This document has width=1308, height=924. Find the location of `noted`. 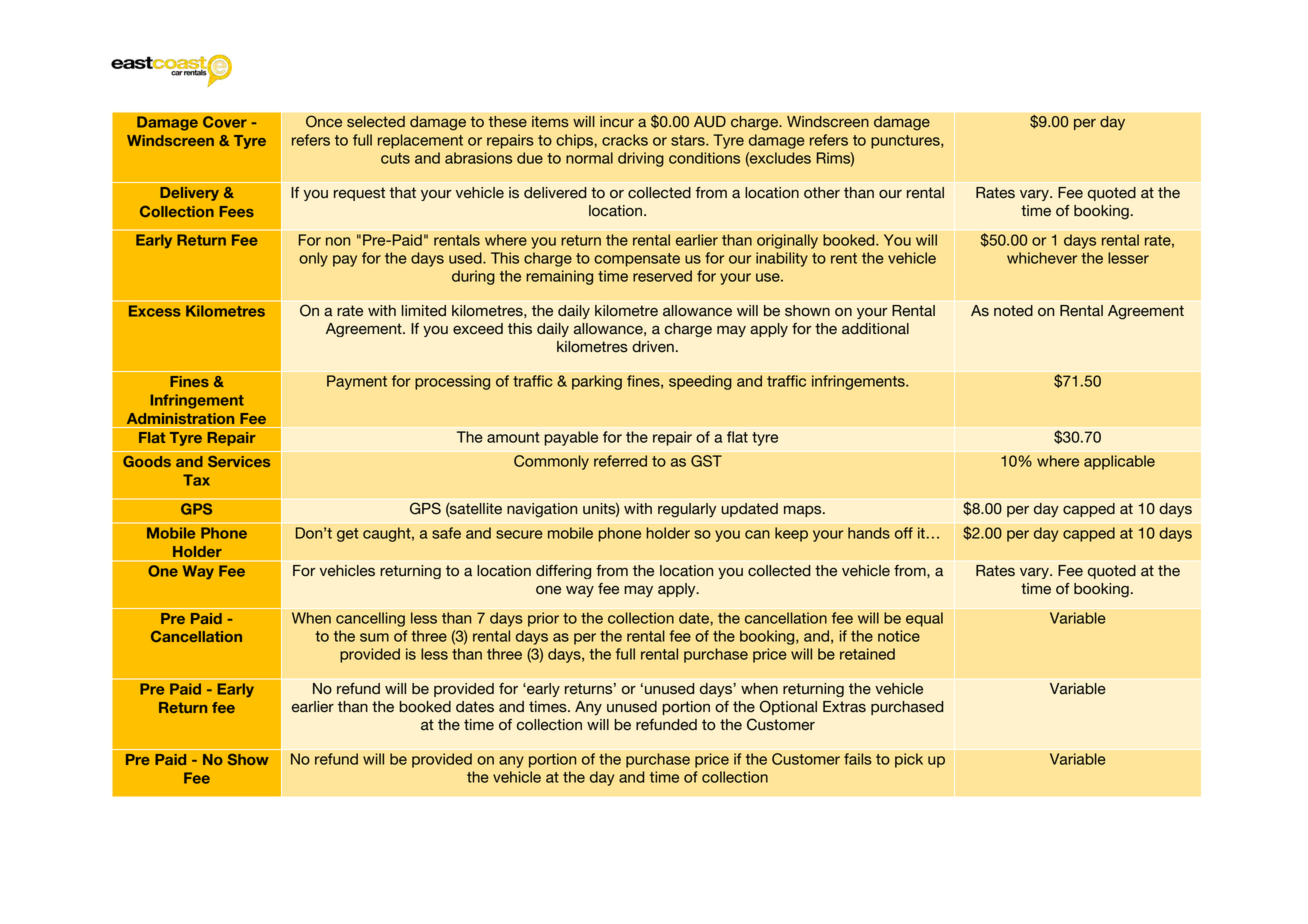

noted is located at coordinates (1013, 311).
